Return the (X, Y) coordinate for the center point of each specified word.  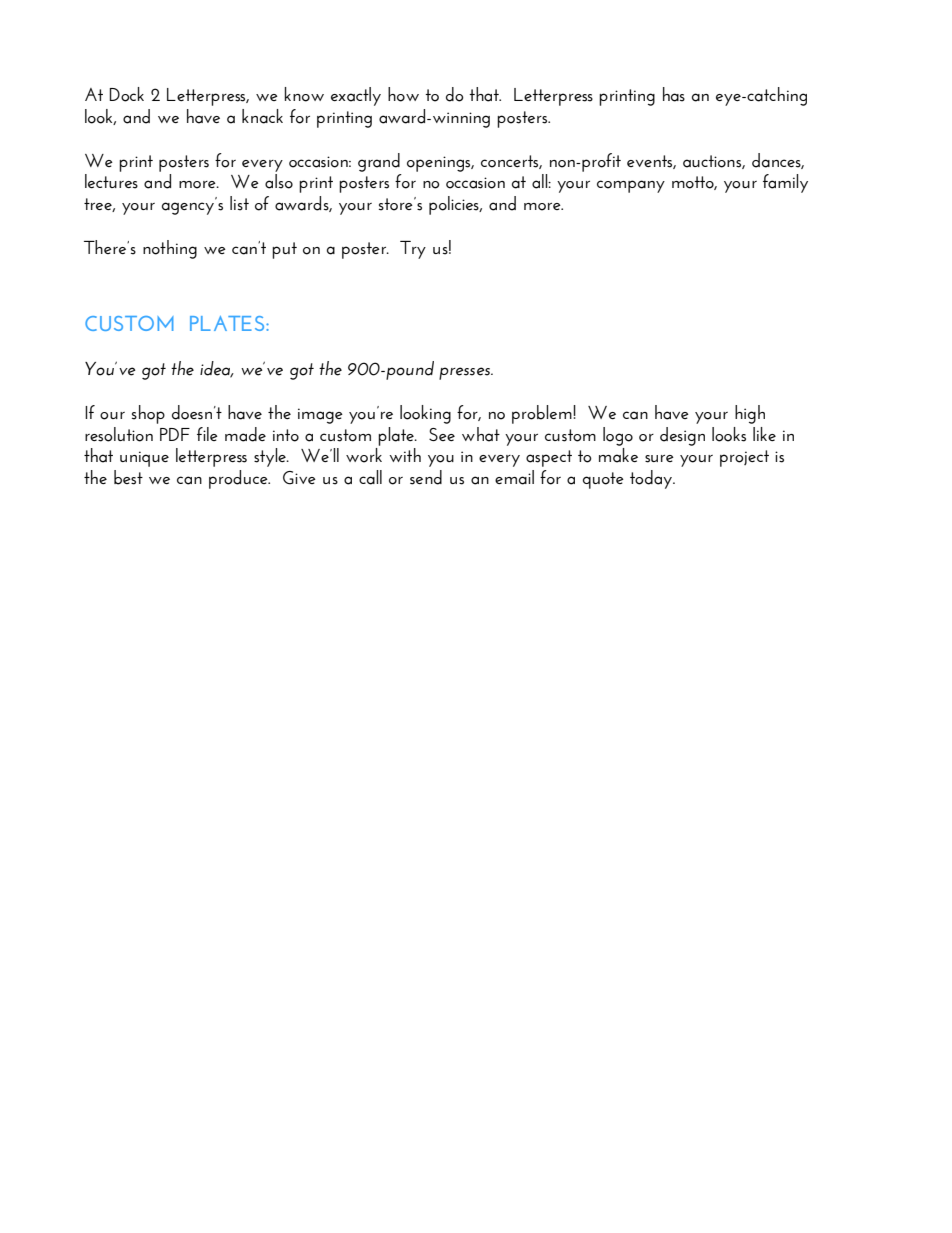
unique (144, 459)
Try (413, 250)
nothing (170, 249)
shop (148, 414)
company (631, 186)
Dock (126, 94)
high (750, 414)
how (403, 94)
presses (466, 373)
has (674, 94)
